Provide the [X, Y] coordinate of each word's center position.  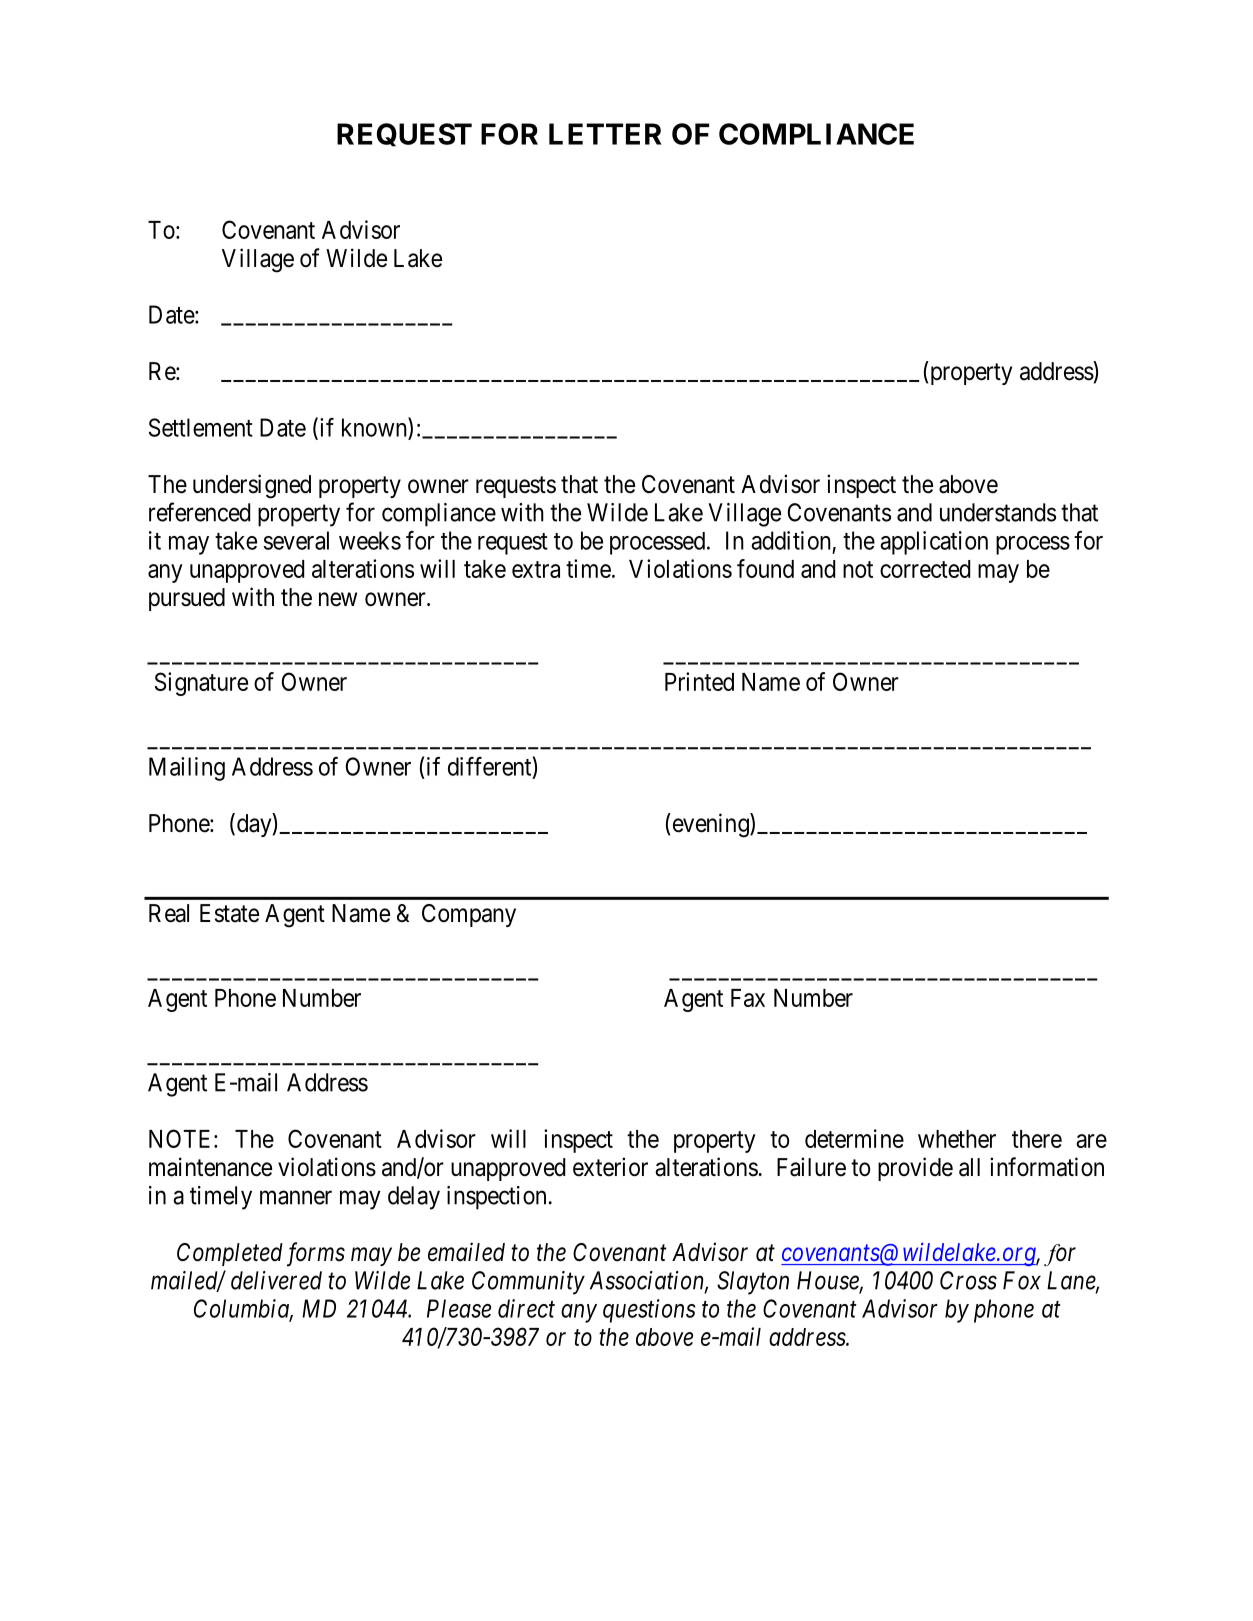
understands [998, 512]
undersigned [252, 486]
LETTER [605, 134]
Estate [229, 913]
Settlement [201, 427]
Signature [201, 684]
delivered [276, 1280]
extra [536, 569]
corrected [925, 569]
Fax [748, 998]
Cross [968, 1280]
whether [957, 1139]
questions [649, 1311]
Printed [699, 681]
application [934, 543]
